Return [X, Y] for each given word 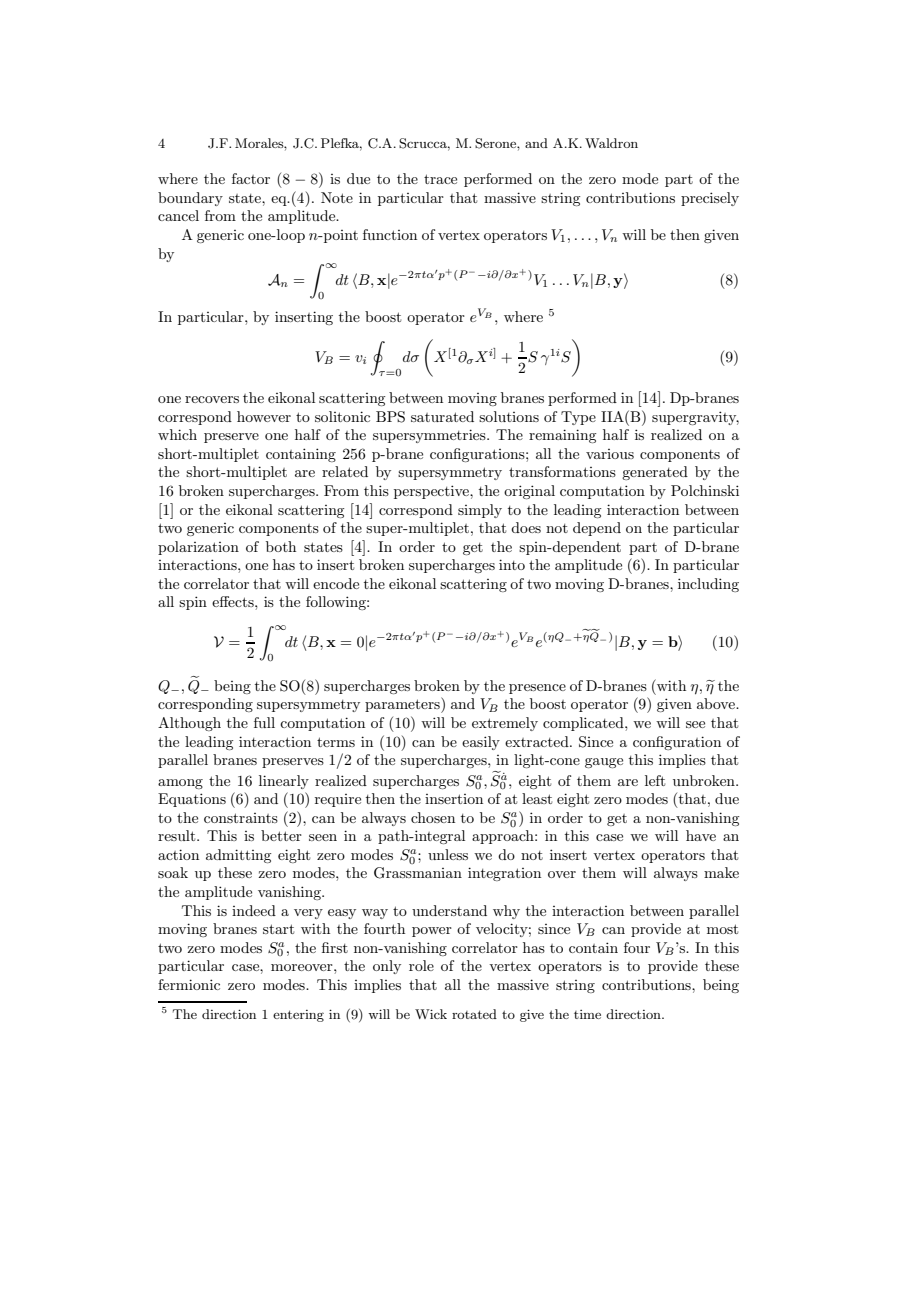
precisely [710, 199]
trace [440, 179]
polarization [198, 548]
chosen [433, 817]
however [264, 416]
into [512, 564]
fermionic [189, 984]
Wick [431, 1014]
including [708, 585]
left [655, 780]
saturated [442, 416]
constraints [241, 818]
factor [251, 178]
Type [578, 418]
